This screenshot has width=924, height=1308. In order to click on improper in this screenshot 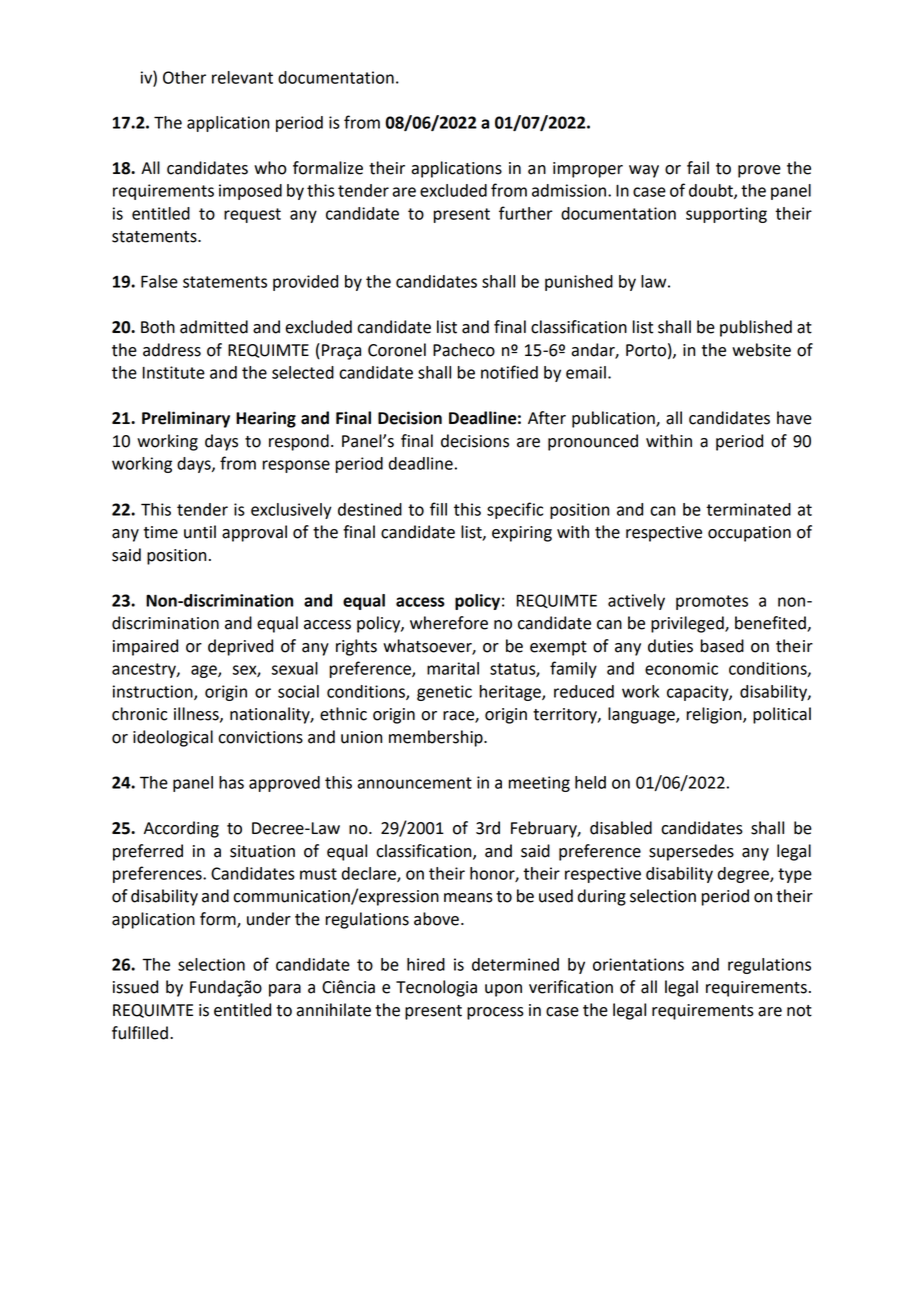, I will do `click(588, 170)`.
